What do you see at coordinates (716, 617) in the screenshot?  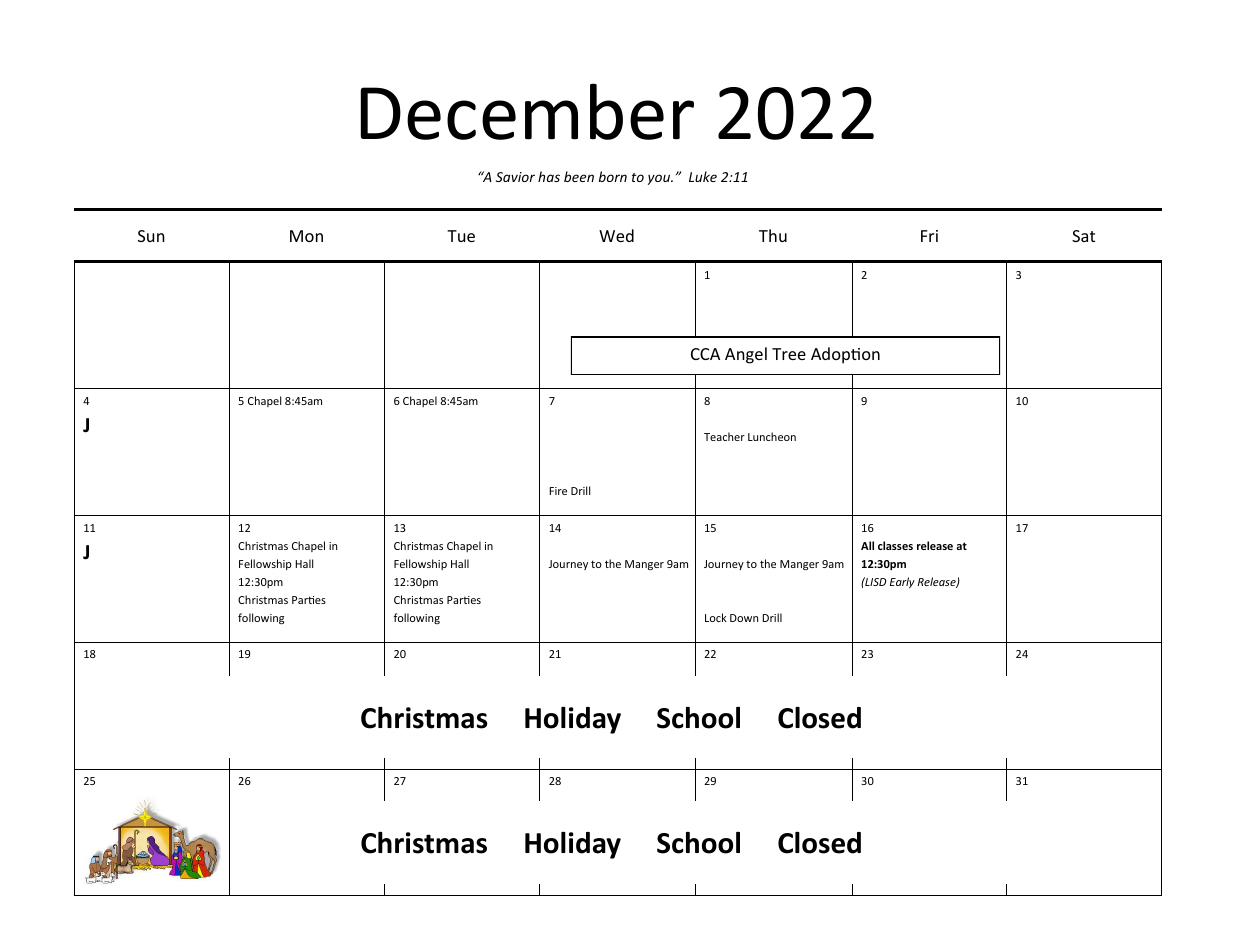 I see `Lock` at bounding box center [716, 617].
